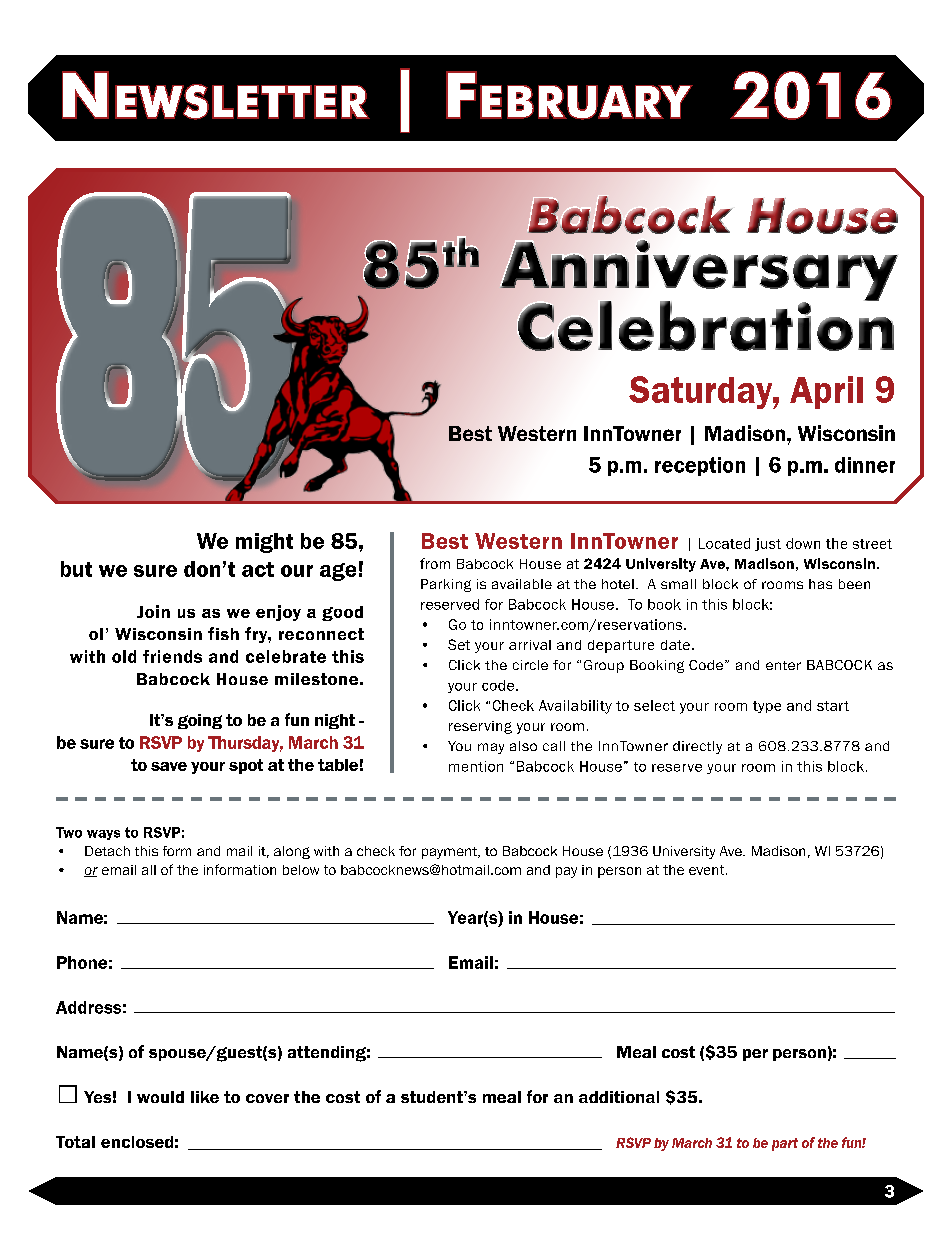 This page has width=952, height=1233. I want to click on mention, so click(476, 766).
